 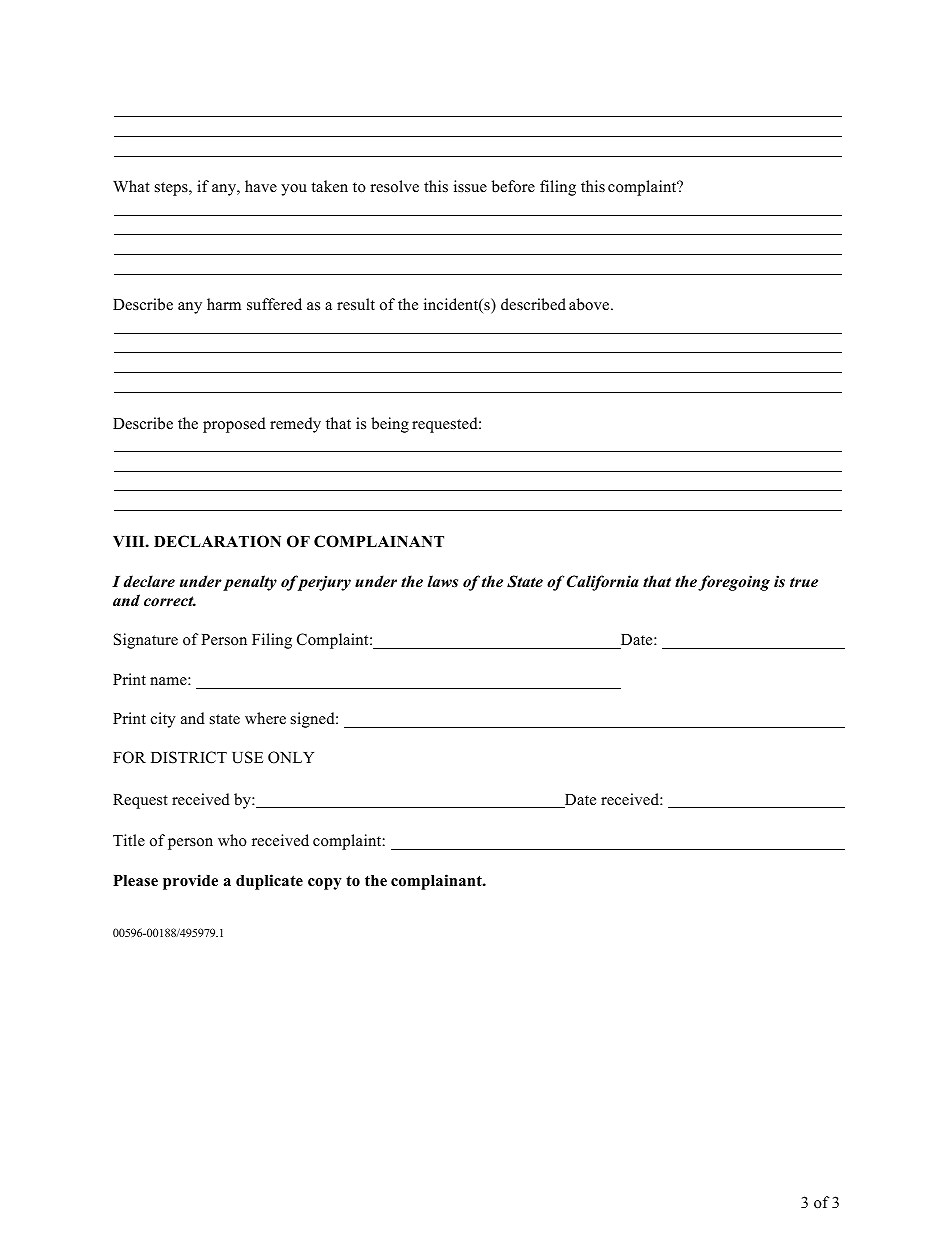 I want to click on true, so click(x=804, y=582).
